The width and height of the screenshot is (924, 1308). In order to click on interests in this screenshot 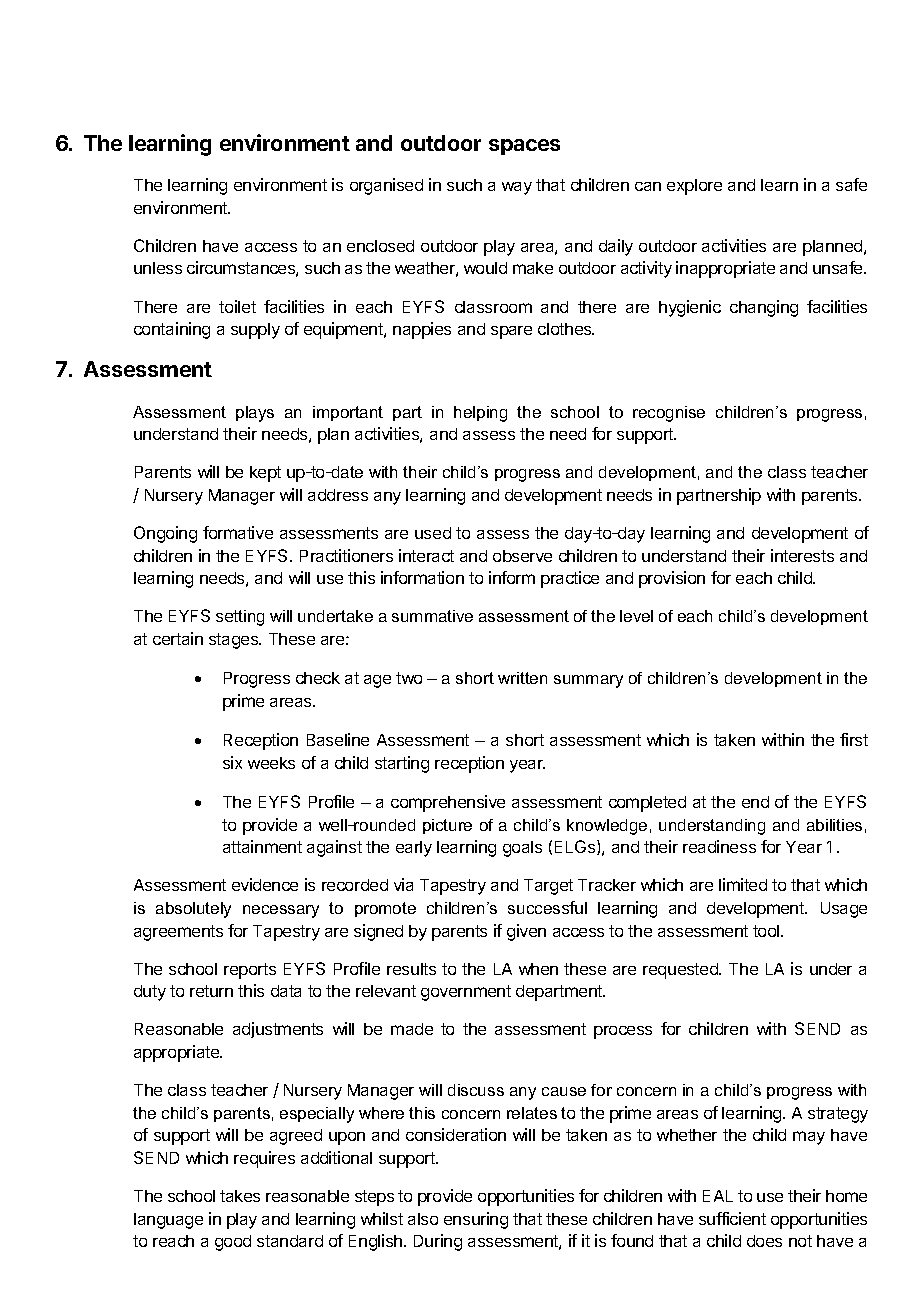, I will do `click(802, 555)`.
